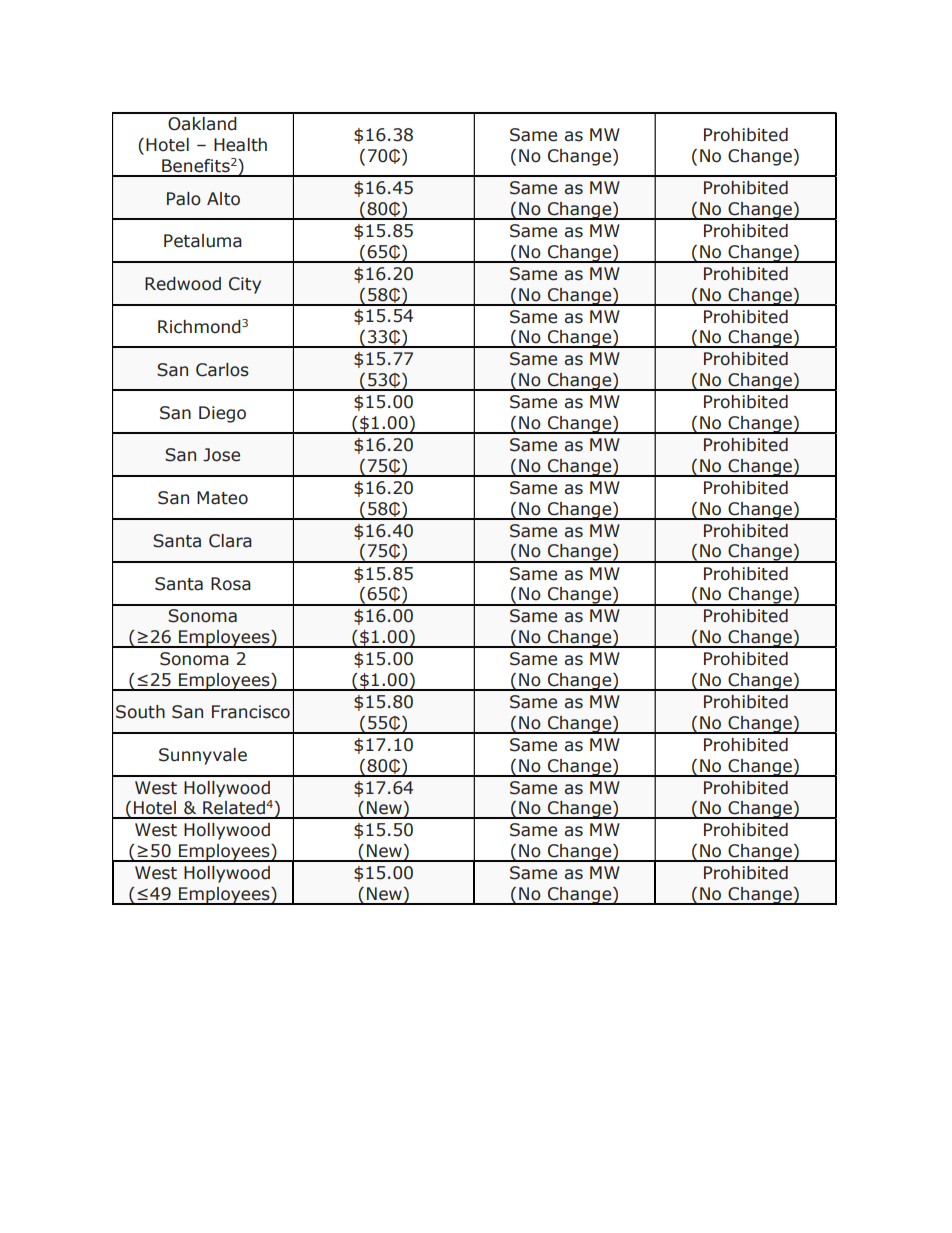 Image resolution: width=952 pixels, height=1233 pixels. What do you see at coordinates (184, 199) in the page?
I see `Palo` at bounding box center [184, 199].
